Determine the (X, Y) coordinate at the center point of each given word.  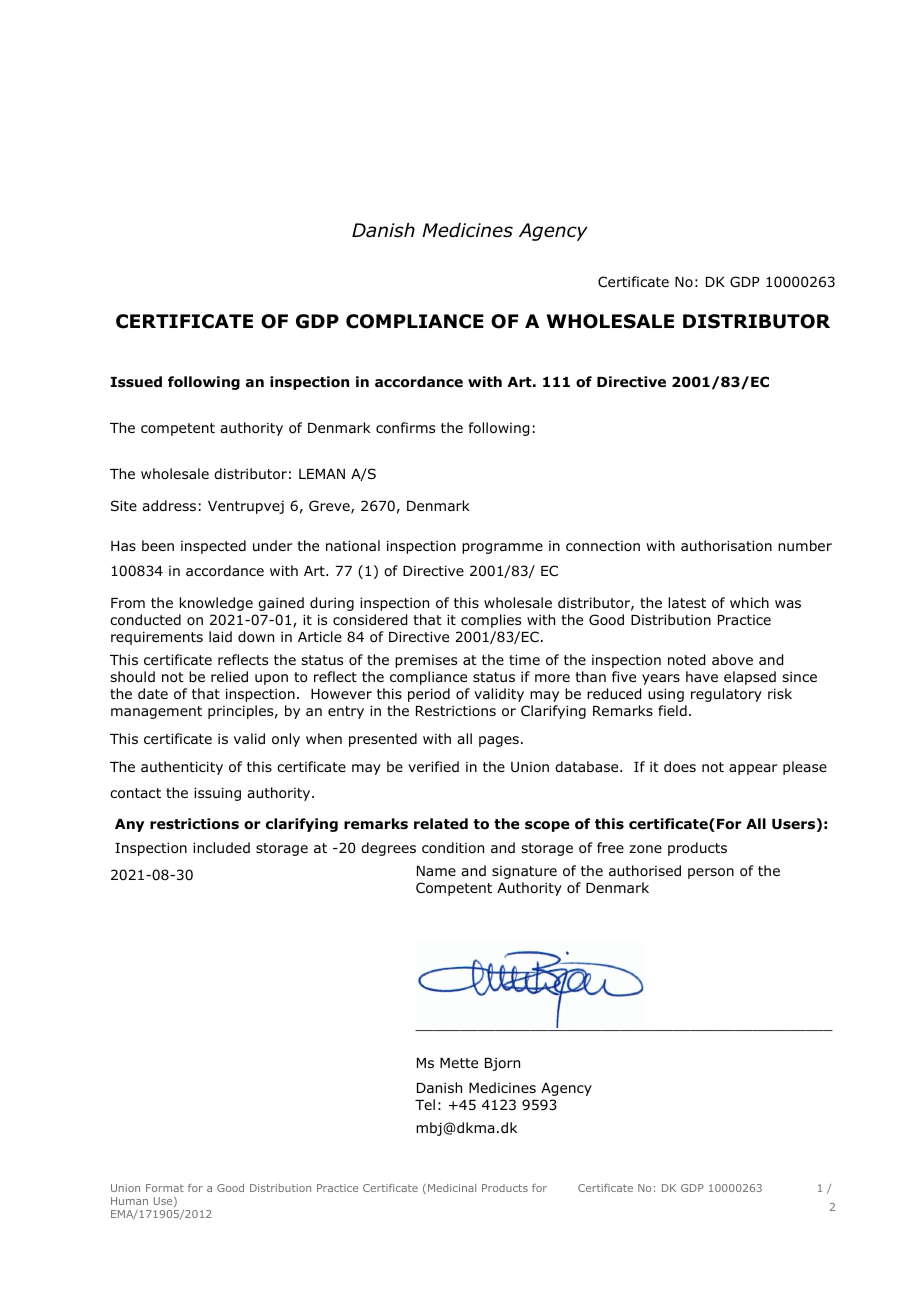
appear (753, 769)
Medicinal (452, 1188)
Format (165, 1188)
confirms (405, 427)
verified (433, 766)
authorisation (726, 546)
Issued (136, 382)
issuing (217, 794)
